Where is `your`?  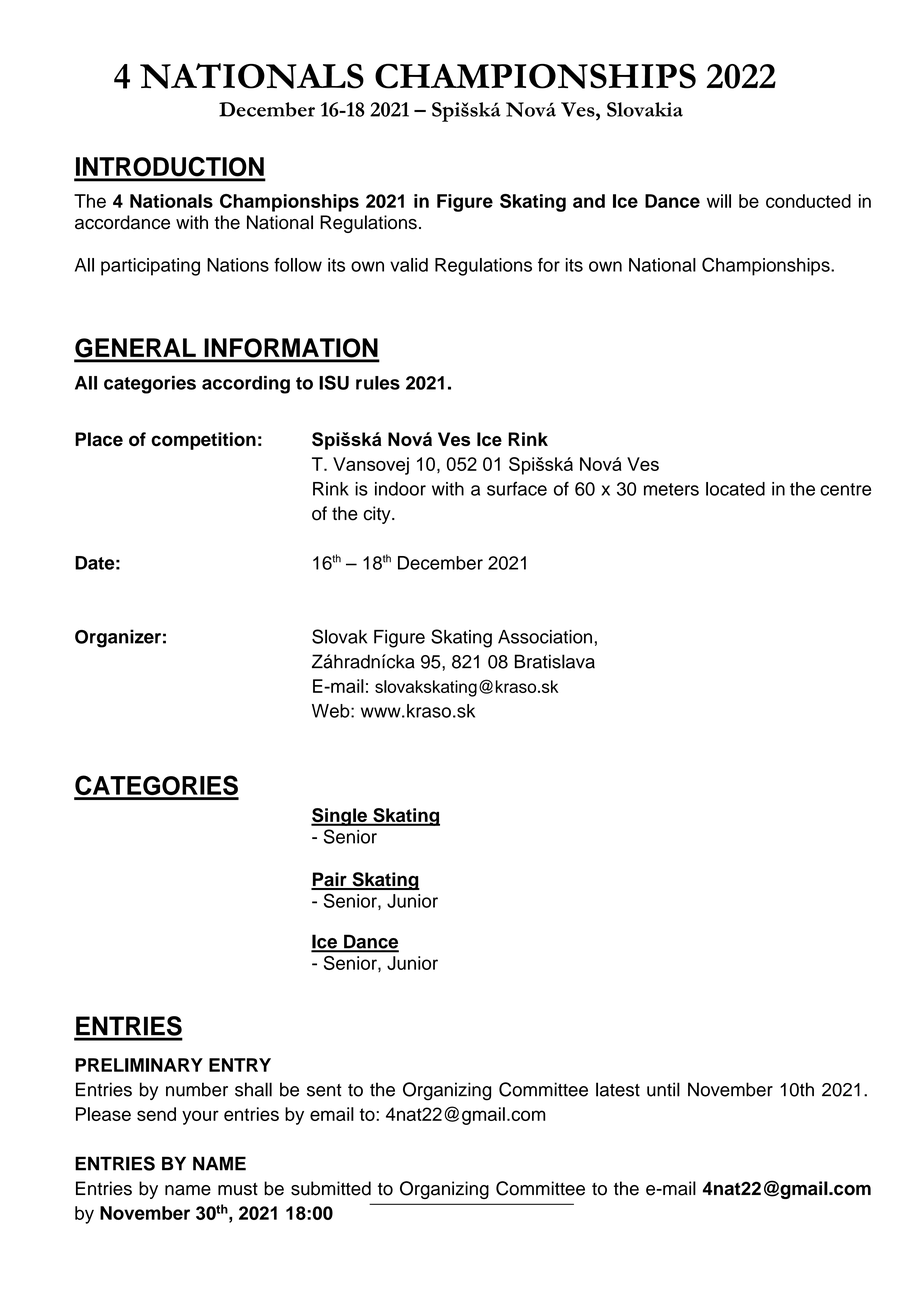
your is located at coordinates (200, 1117).
